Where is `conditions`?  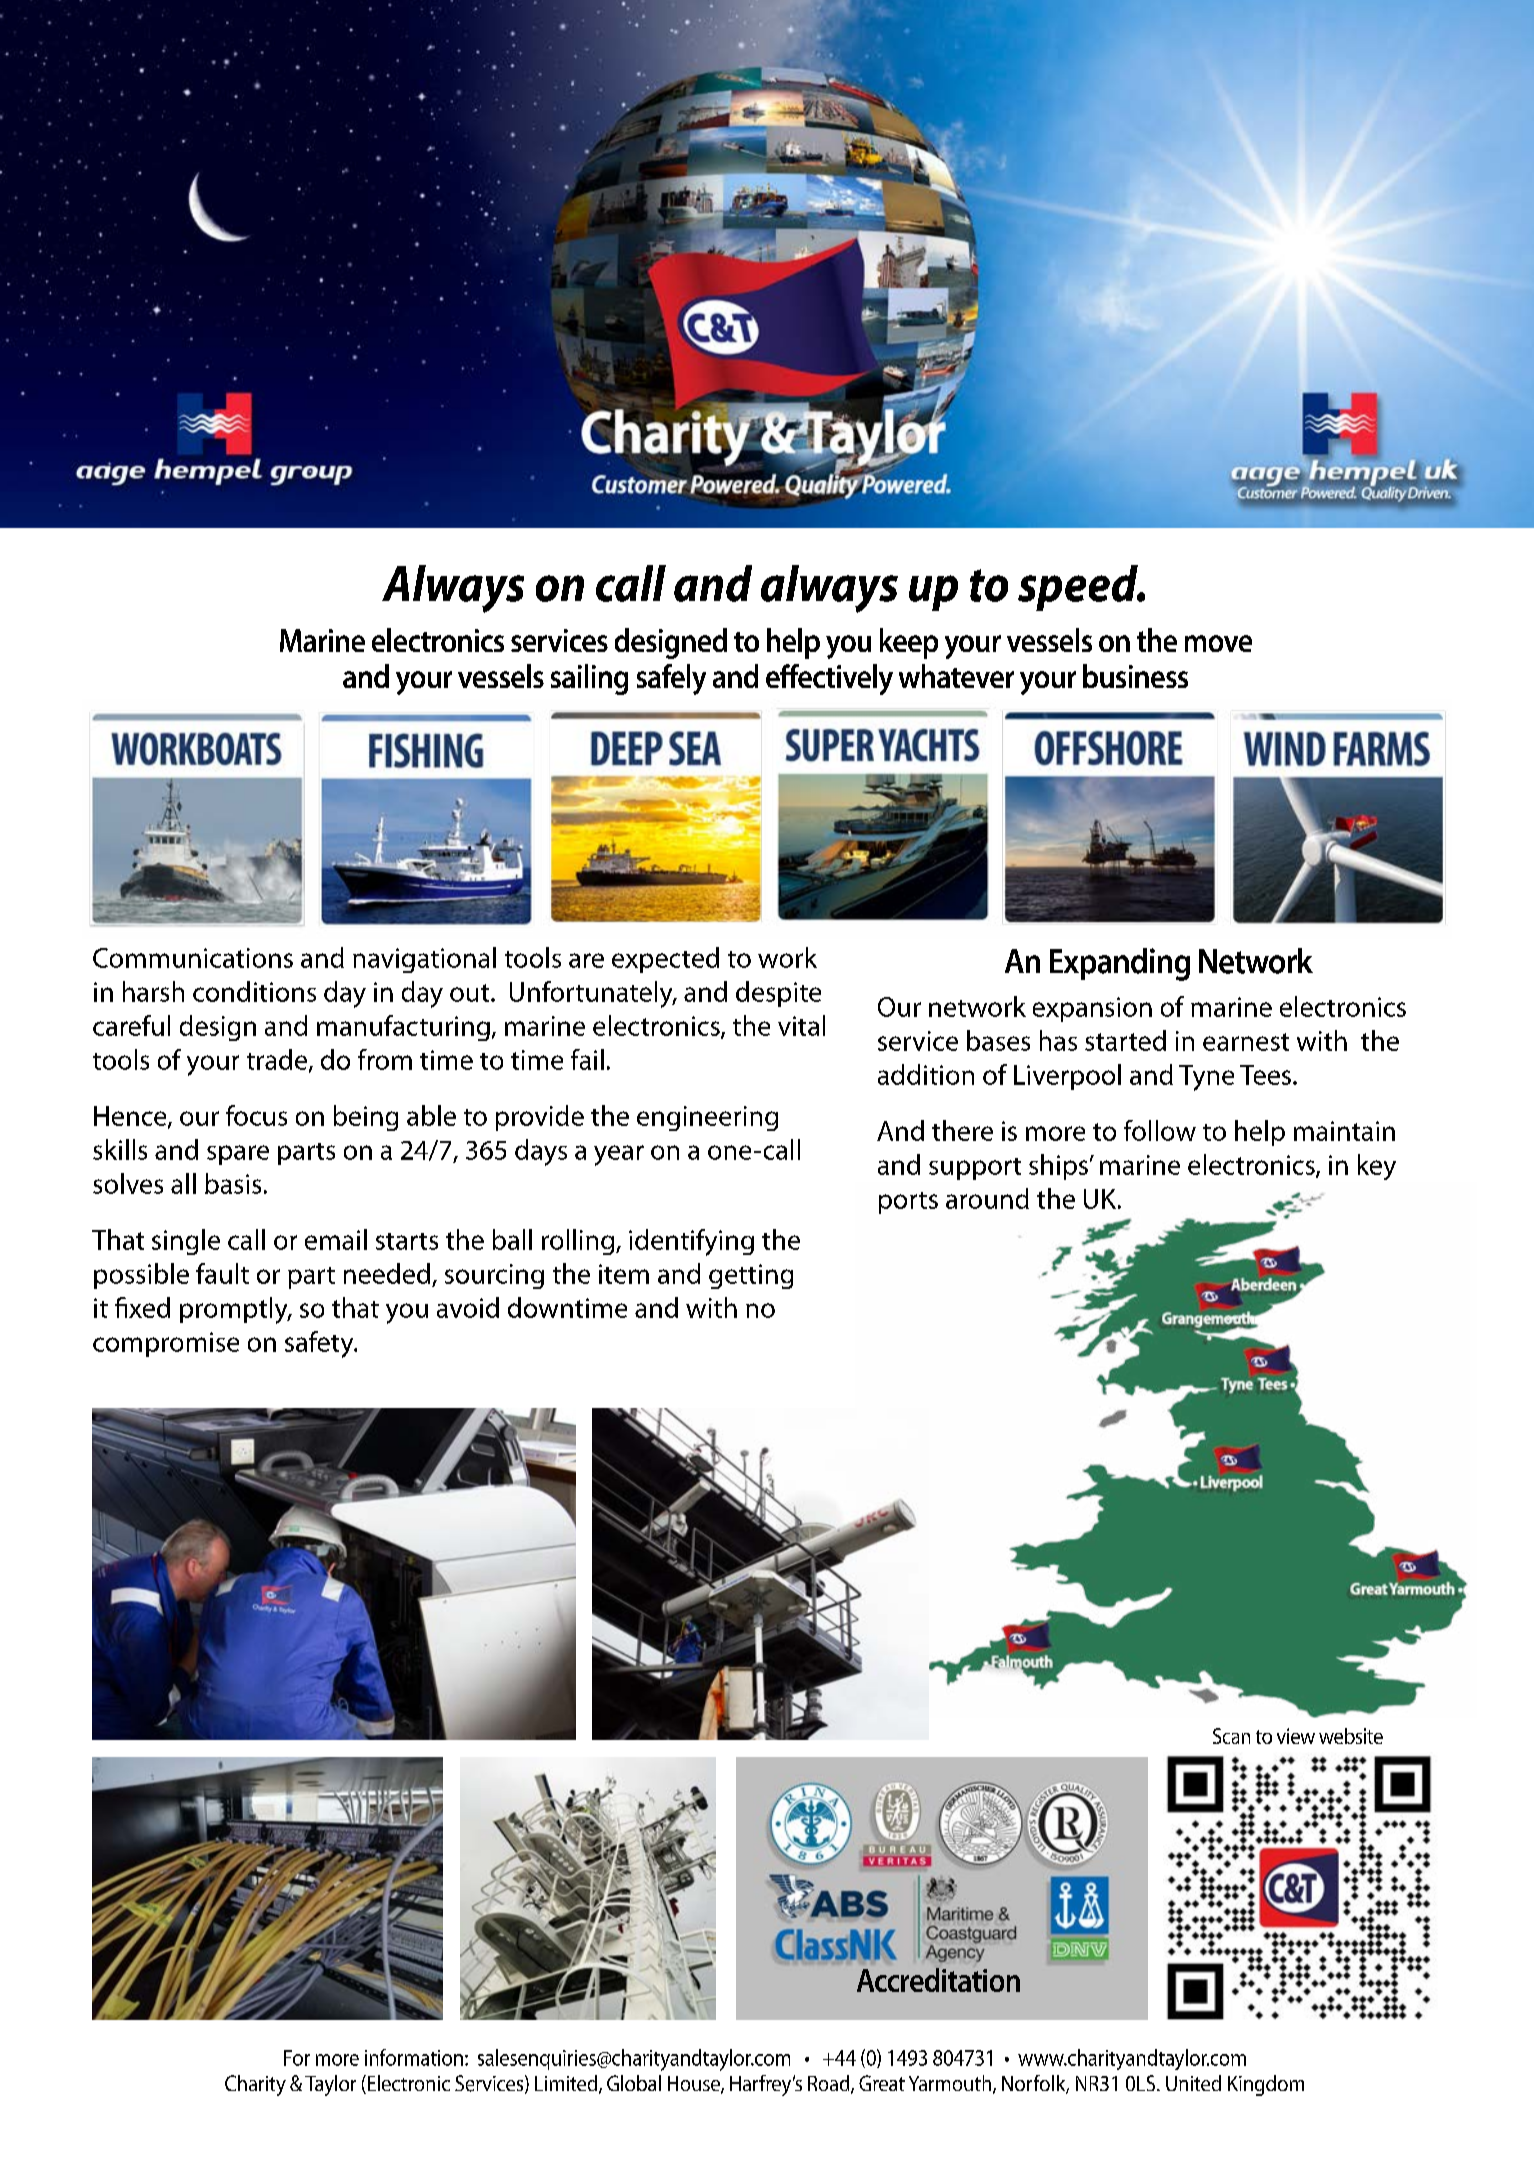 conditions is located at coordinates (254, 991).
